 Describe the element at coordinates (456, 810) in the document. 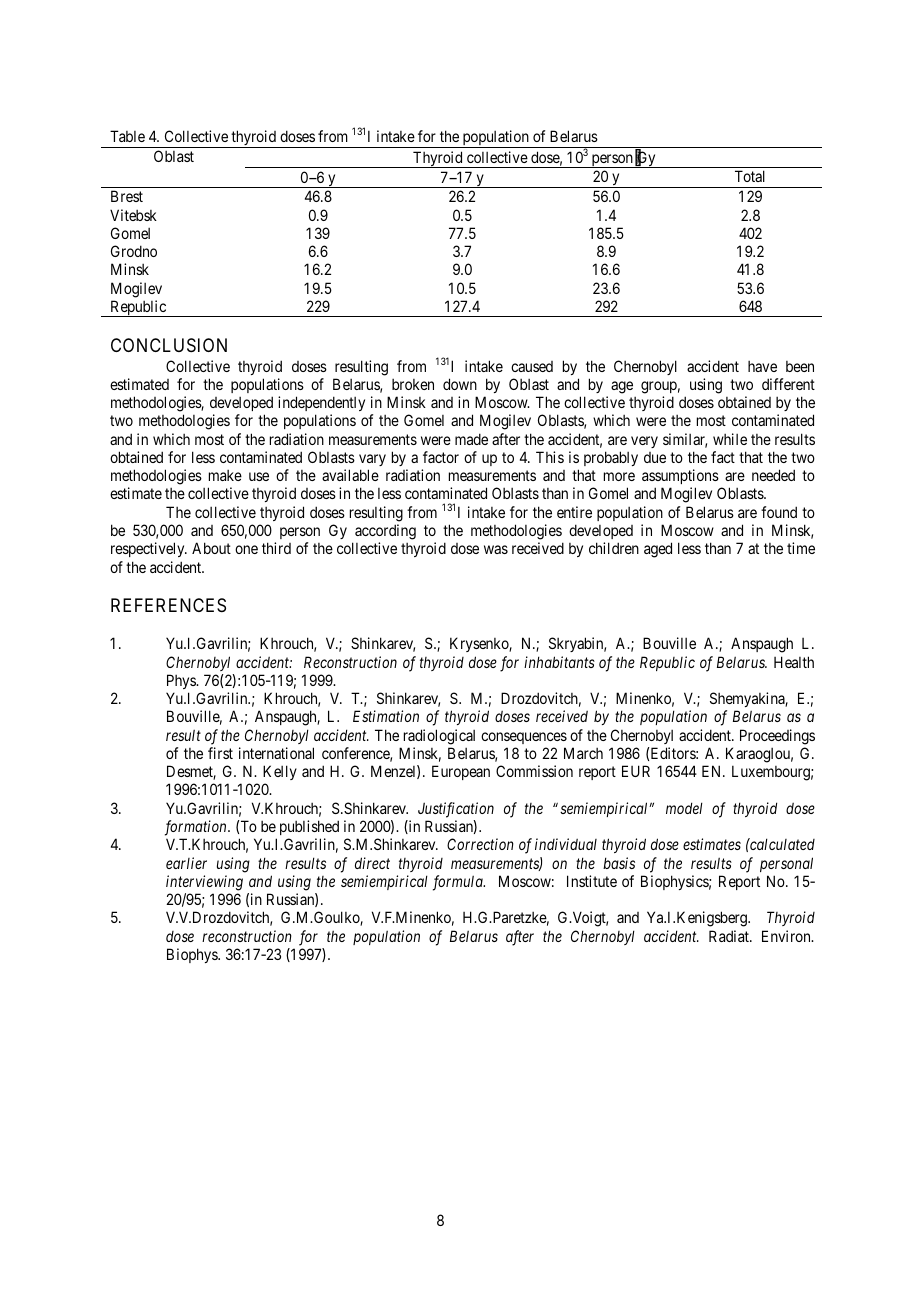

I see `Justification` at that location.
